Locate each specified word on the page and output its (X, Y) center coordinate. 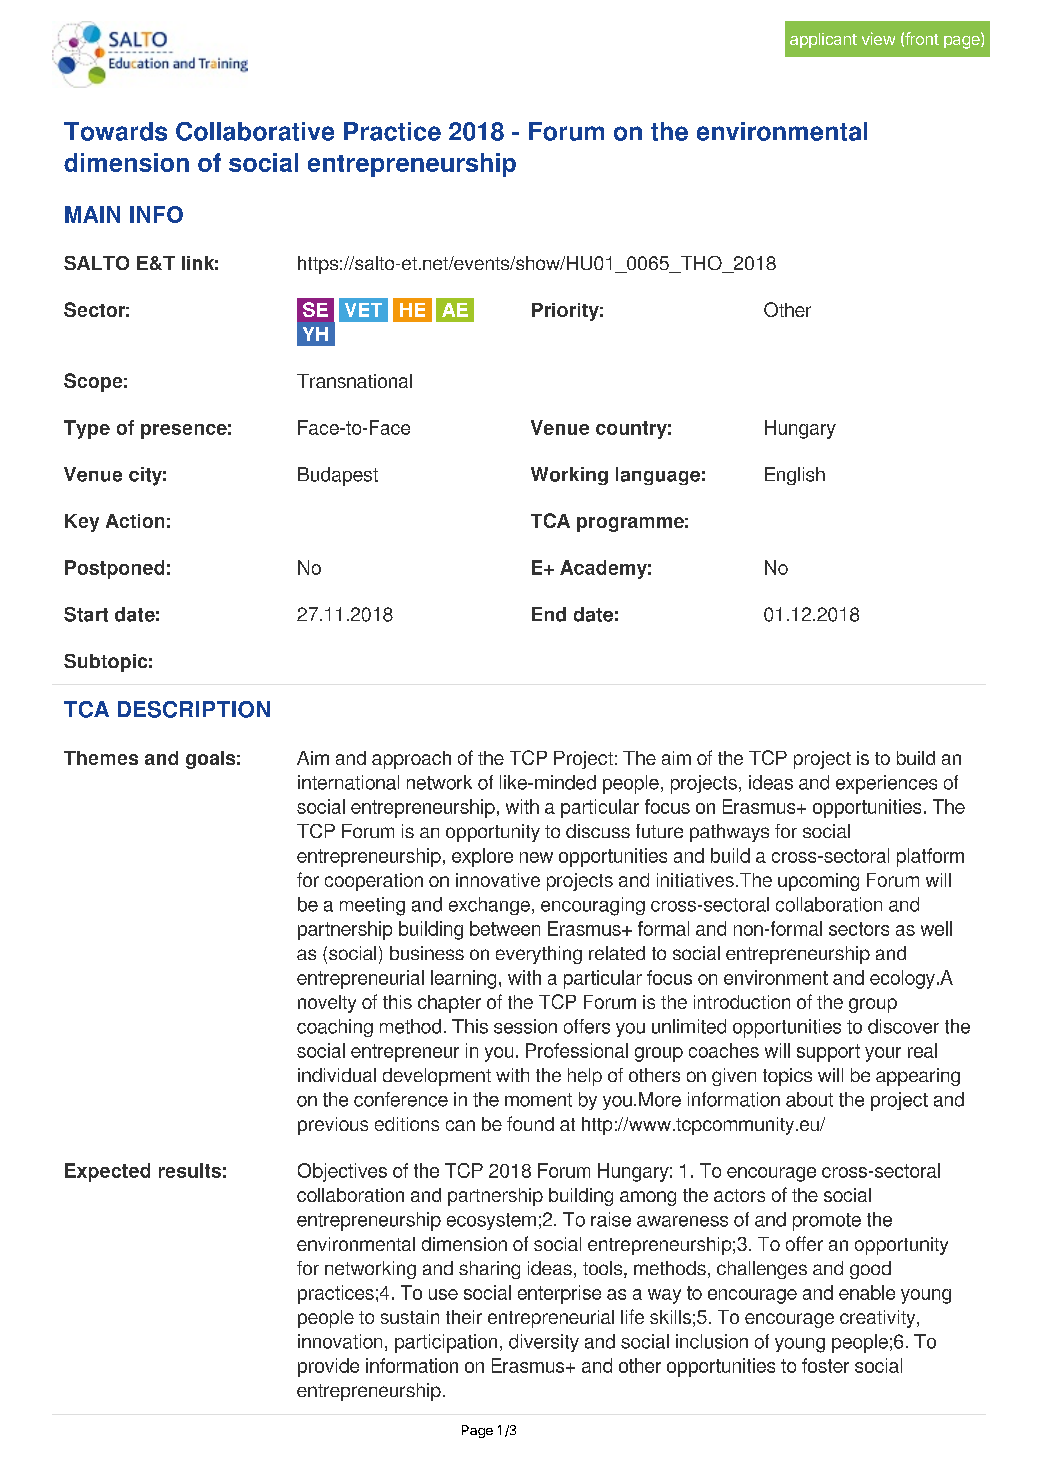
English (795, 476)
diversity (544, 1343)
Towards (115, 131)
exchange (489, 906)
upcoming (818, 882)
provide (328, 1367)
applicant (823, 40)
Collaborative (255, 131)
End (549, 614)
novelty (327, 1004)
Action (135, 521)
